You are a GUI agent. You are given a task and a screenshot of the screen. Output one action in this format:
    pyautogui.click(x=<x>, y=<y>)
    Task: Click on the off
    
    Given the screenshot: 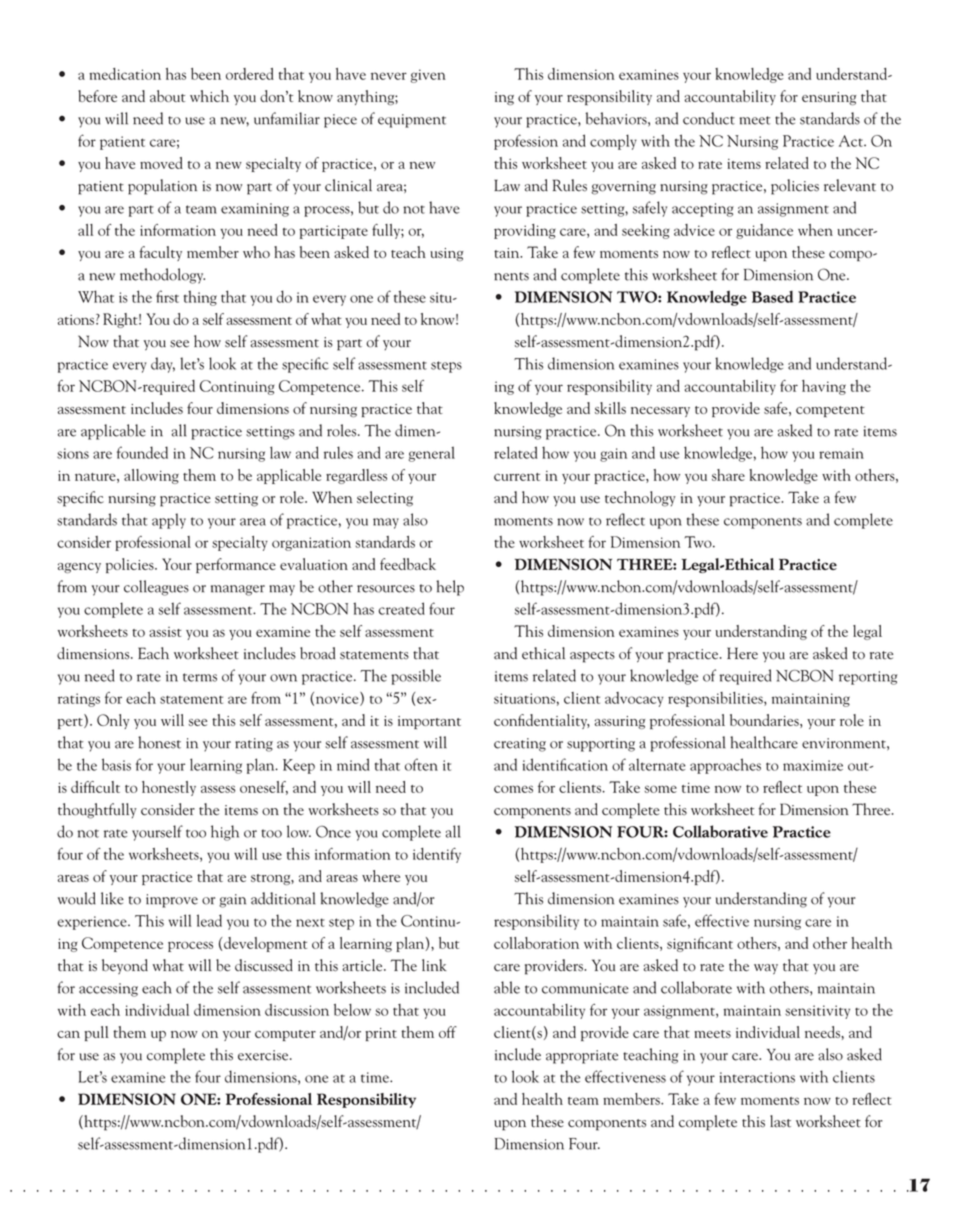 What is the action you would take?
    pyautogui.click(x=448, y=1032)
